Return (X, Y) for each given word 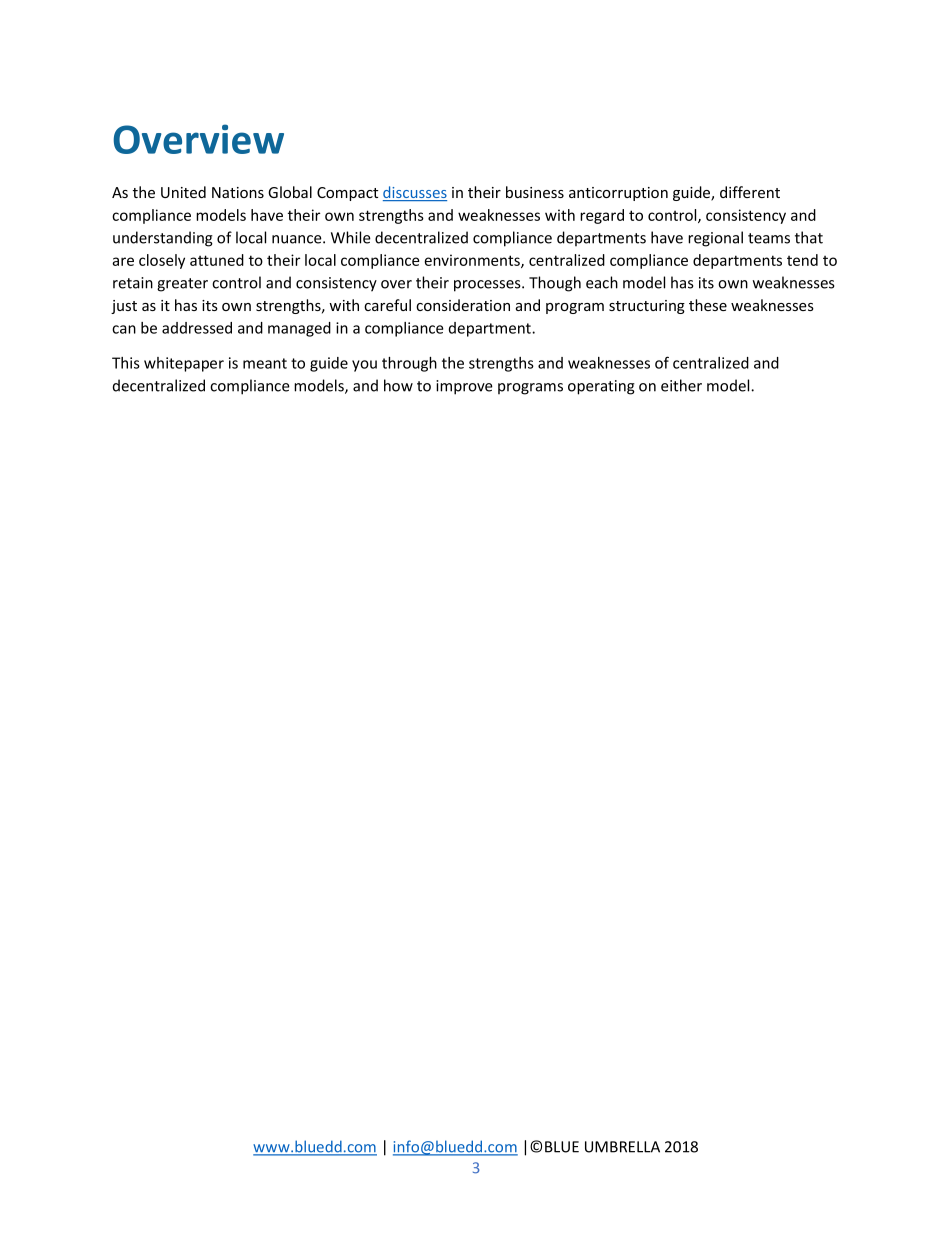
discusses (415, 193)
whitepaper (184, 364)
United (183, 192)
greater (182, 285)
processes (488, 286)
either (681, 385)
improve (464, 387)
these (708, 305)
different (750, 192)
